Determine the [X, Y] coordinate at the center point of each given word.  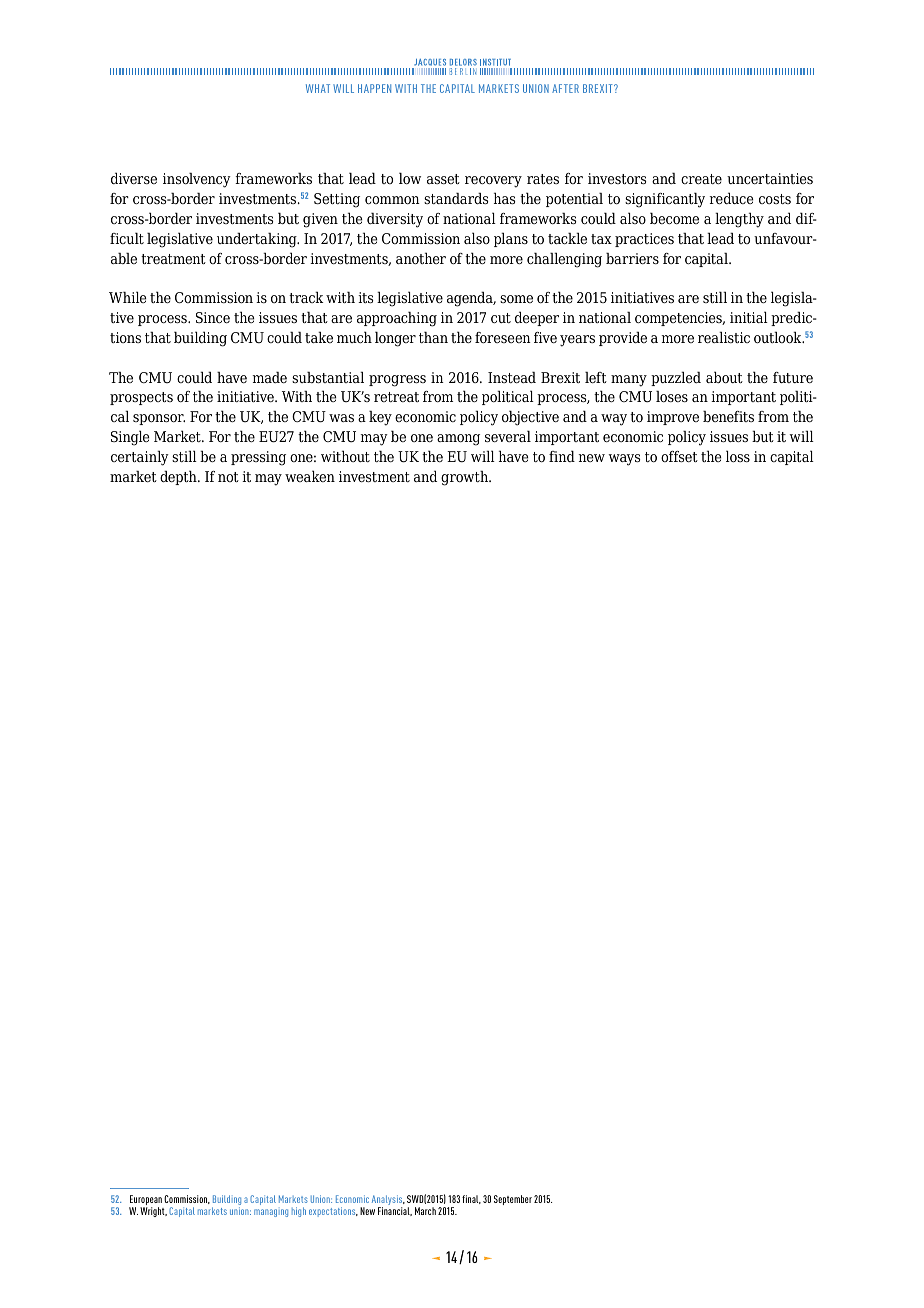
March [425, 1211]
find [562, 456]
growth [466, 478]
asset [443, 179]
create [701, 179]
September [513, 1200]
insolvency [197, 180]
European [145, 1201]
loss [738, 456]
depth [179, 477]
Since [213, 317]
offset [679, 456]
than [433, 337]
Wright [153, 1212]
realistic [724, 337]
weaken [310, 476]
